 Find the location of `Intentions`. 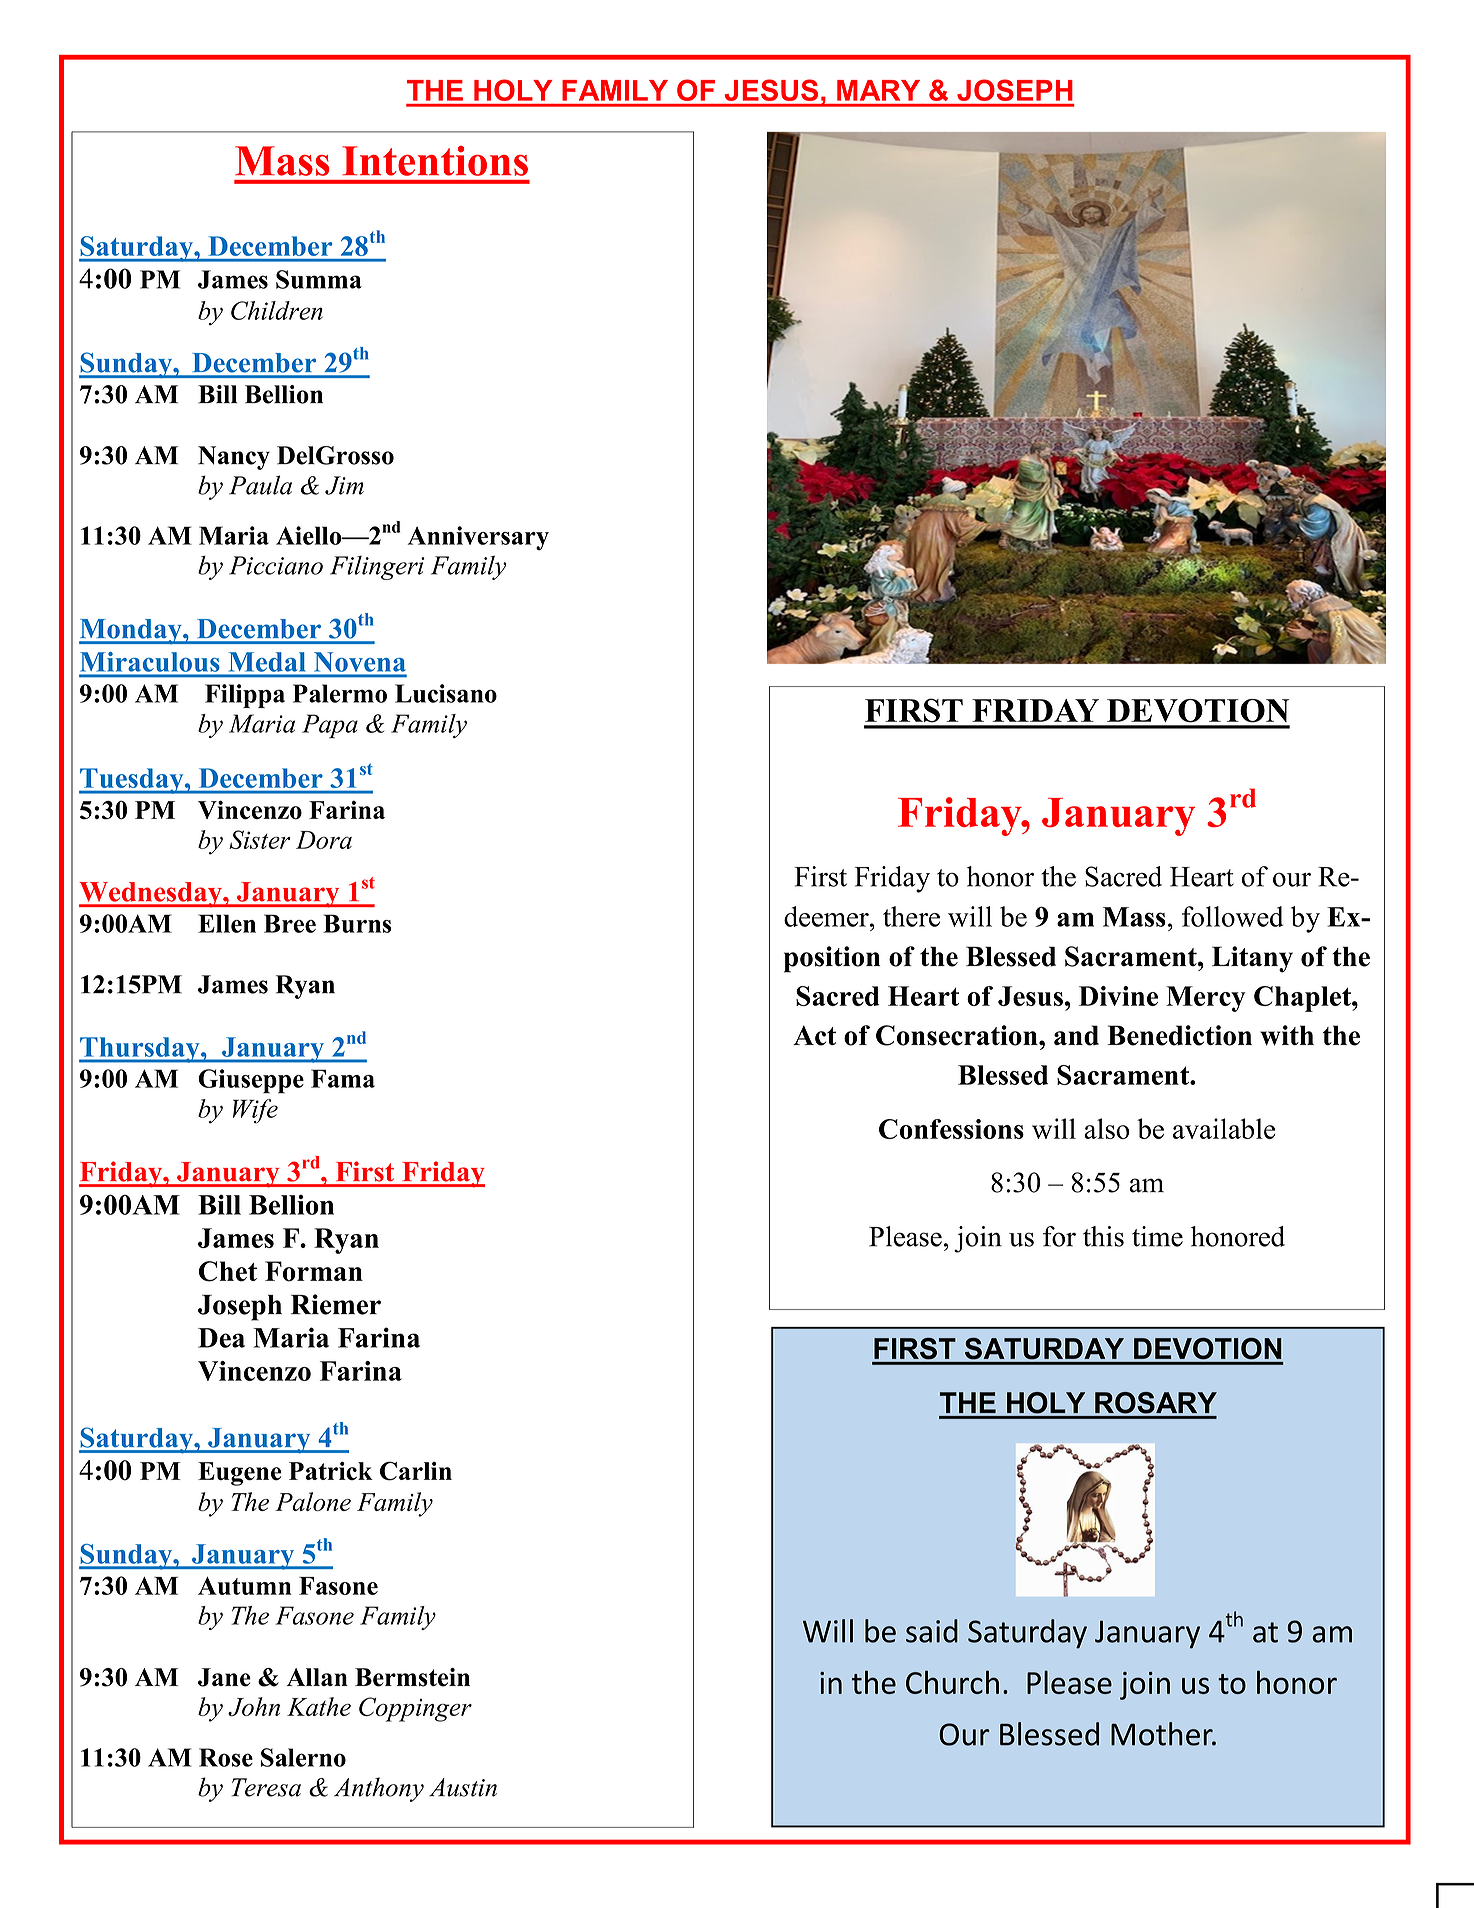

Intentions is located at coordinates (435, 161).
